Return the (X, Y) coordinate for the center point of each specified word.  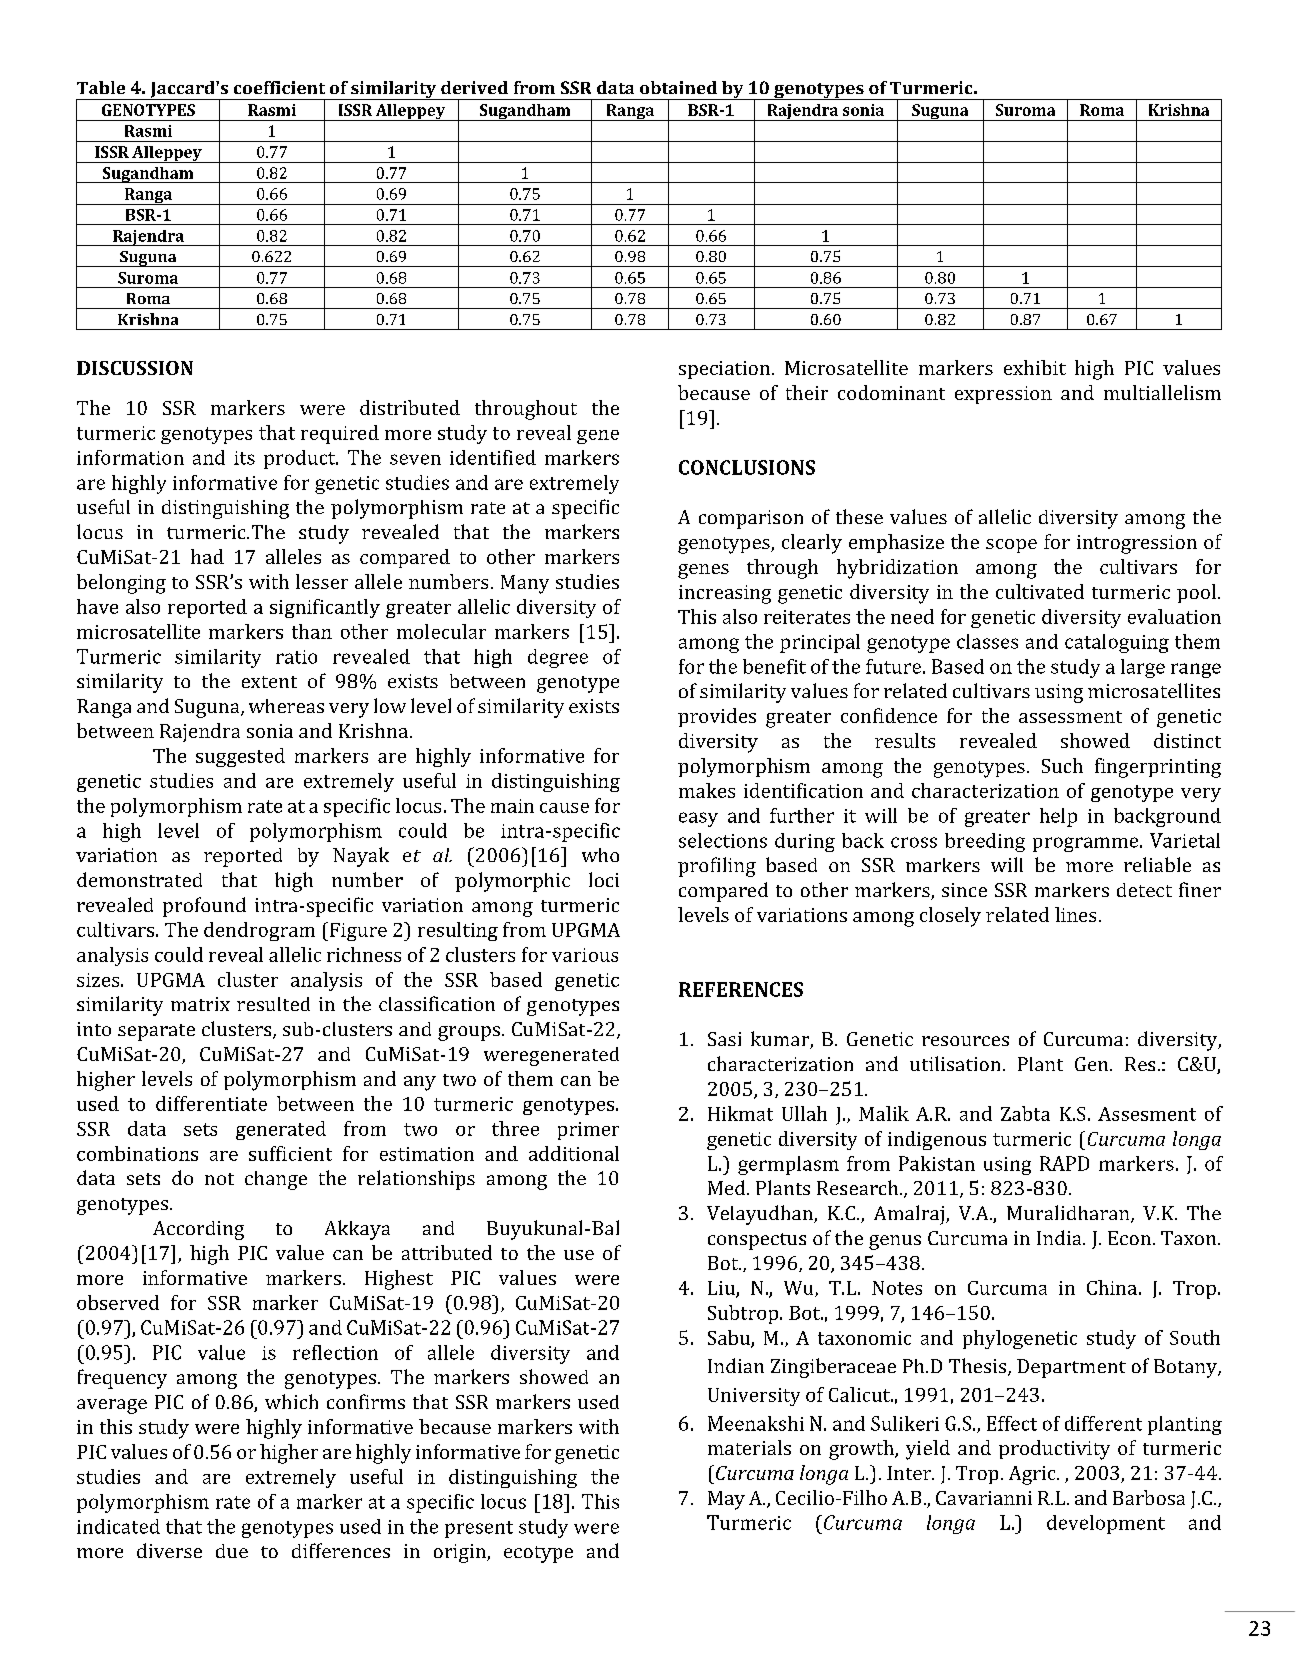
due (232, 1551)
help (1058, 817)
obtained (678, 87)
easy (698, 819)
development (1106, 1524)
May (726, 1500)
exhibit (1035, 367)
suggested (240, 757)
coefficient (279, 87)
